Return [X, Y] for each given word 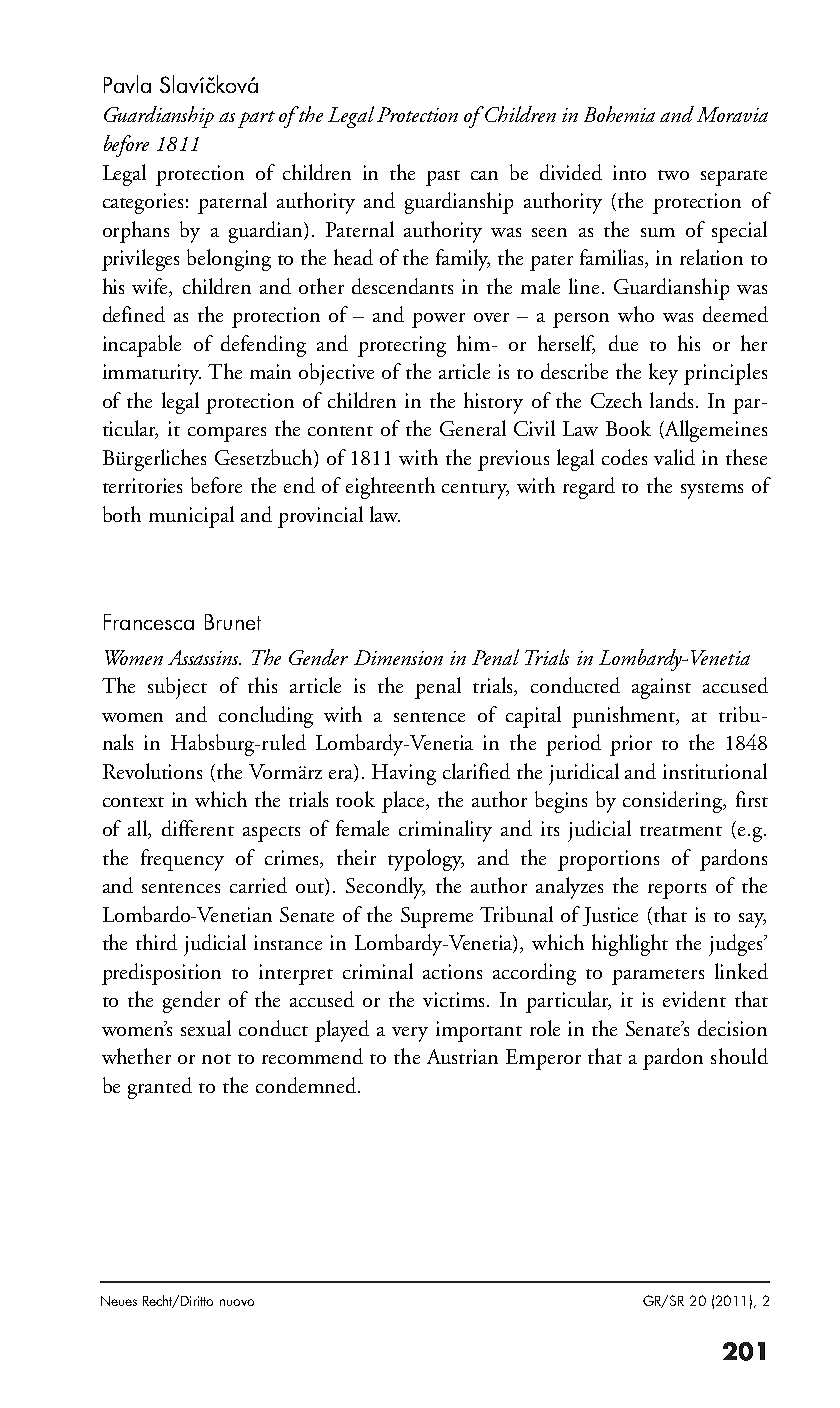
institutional [715, 771]
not [216, 1059]
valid [674, 457]
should [739, 1056]
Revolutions [152, 771]
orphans [136, 232]
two [673, 175]
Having [404, 774]
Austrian [462, 1056]
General [473, 428]
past [443, 178]
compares [227, 434]
